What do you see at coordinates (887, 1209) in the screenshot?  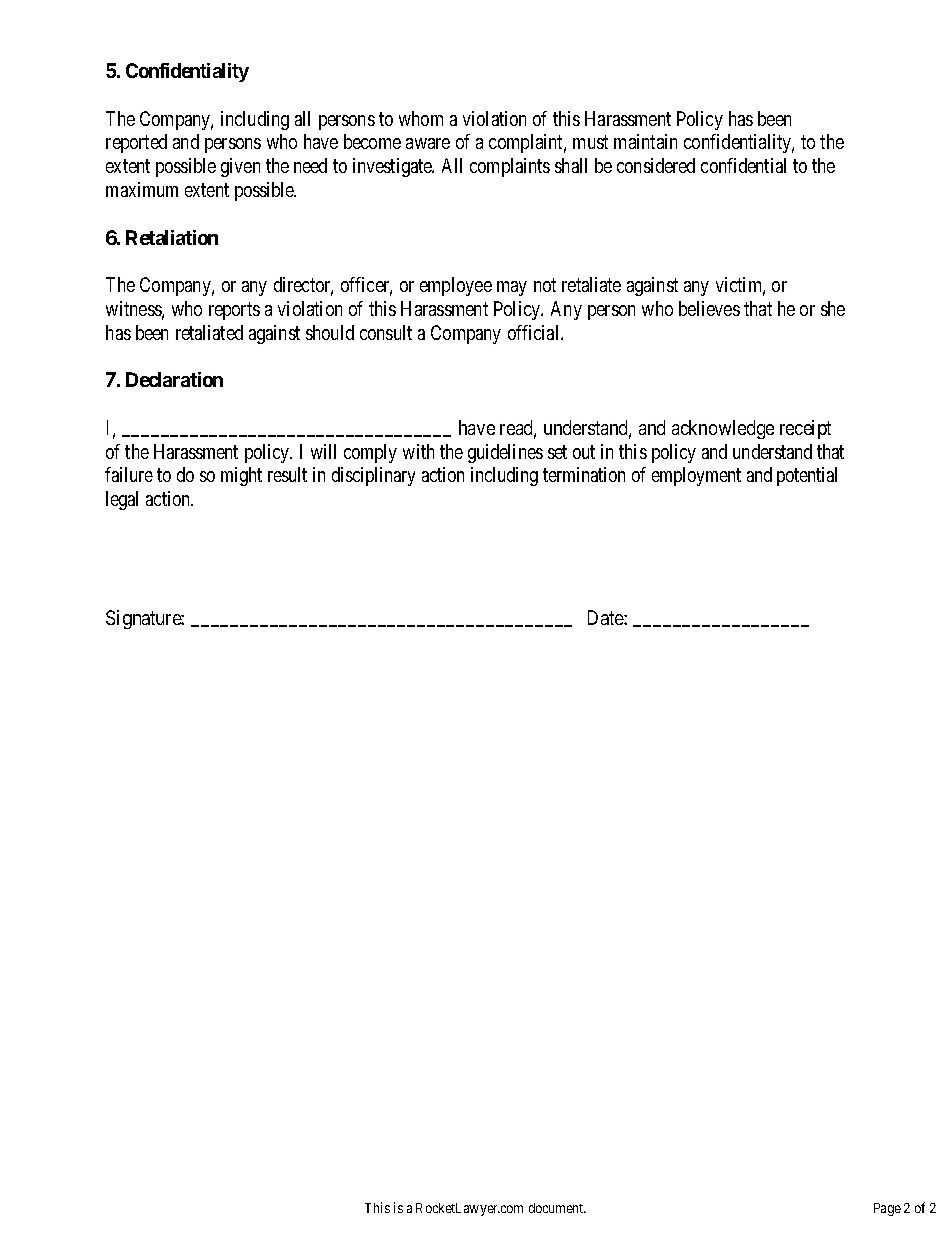 I see `Page` at bounding box center [887, 1209].
